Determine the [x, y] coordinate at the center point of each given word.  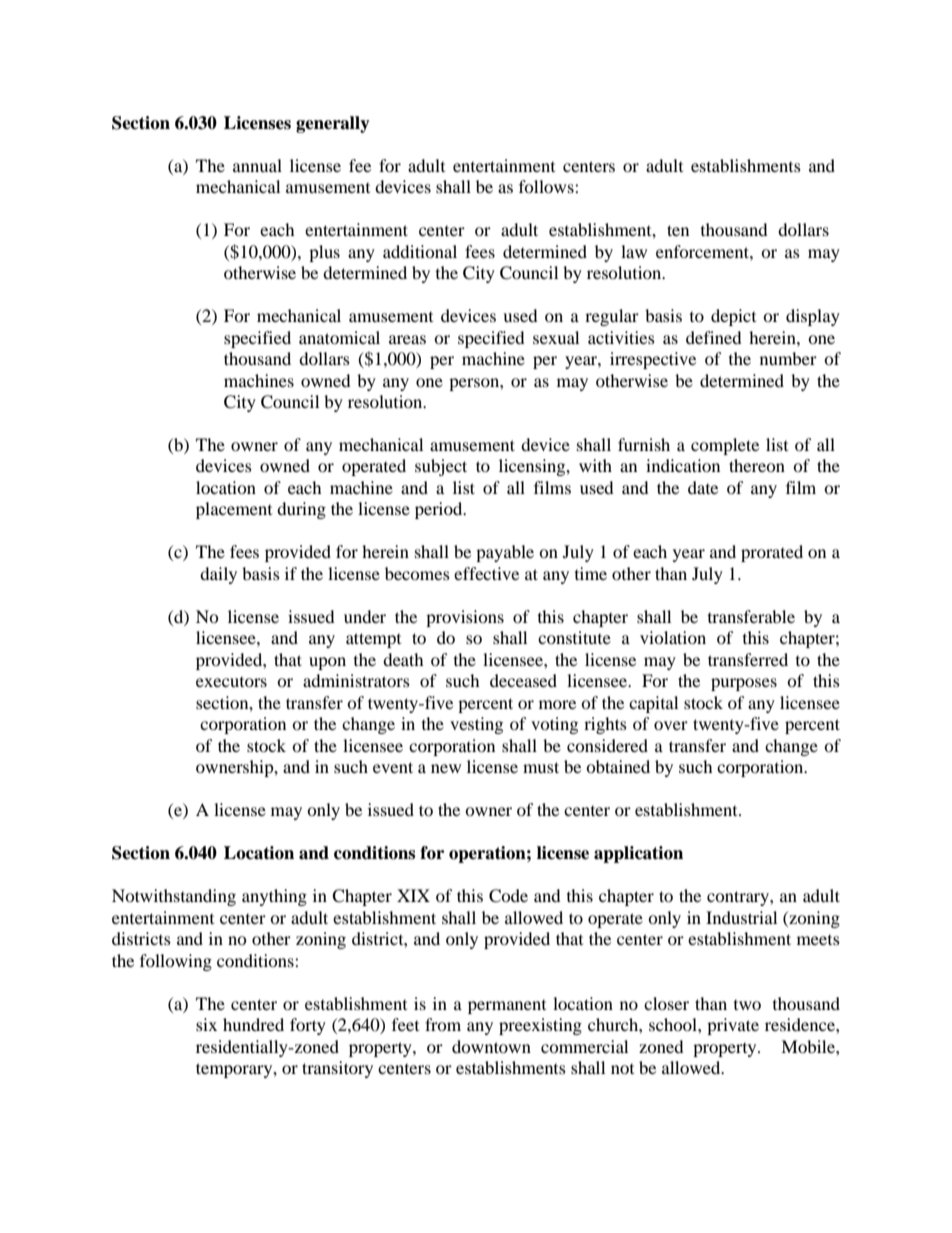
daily [218, 575]
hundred [253, 1024]
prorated [772, 553]
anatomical [339, 337]
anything [274, 897]
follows [547, 186]
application [638, 854]
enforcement [703, 251]
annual [257, 165]
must [541, 767]
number [788, 358]
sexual [556, 337]
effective [486, 573]
